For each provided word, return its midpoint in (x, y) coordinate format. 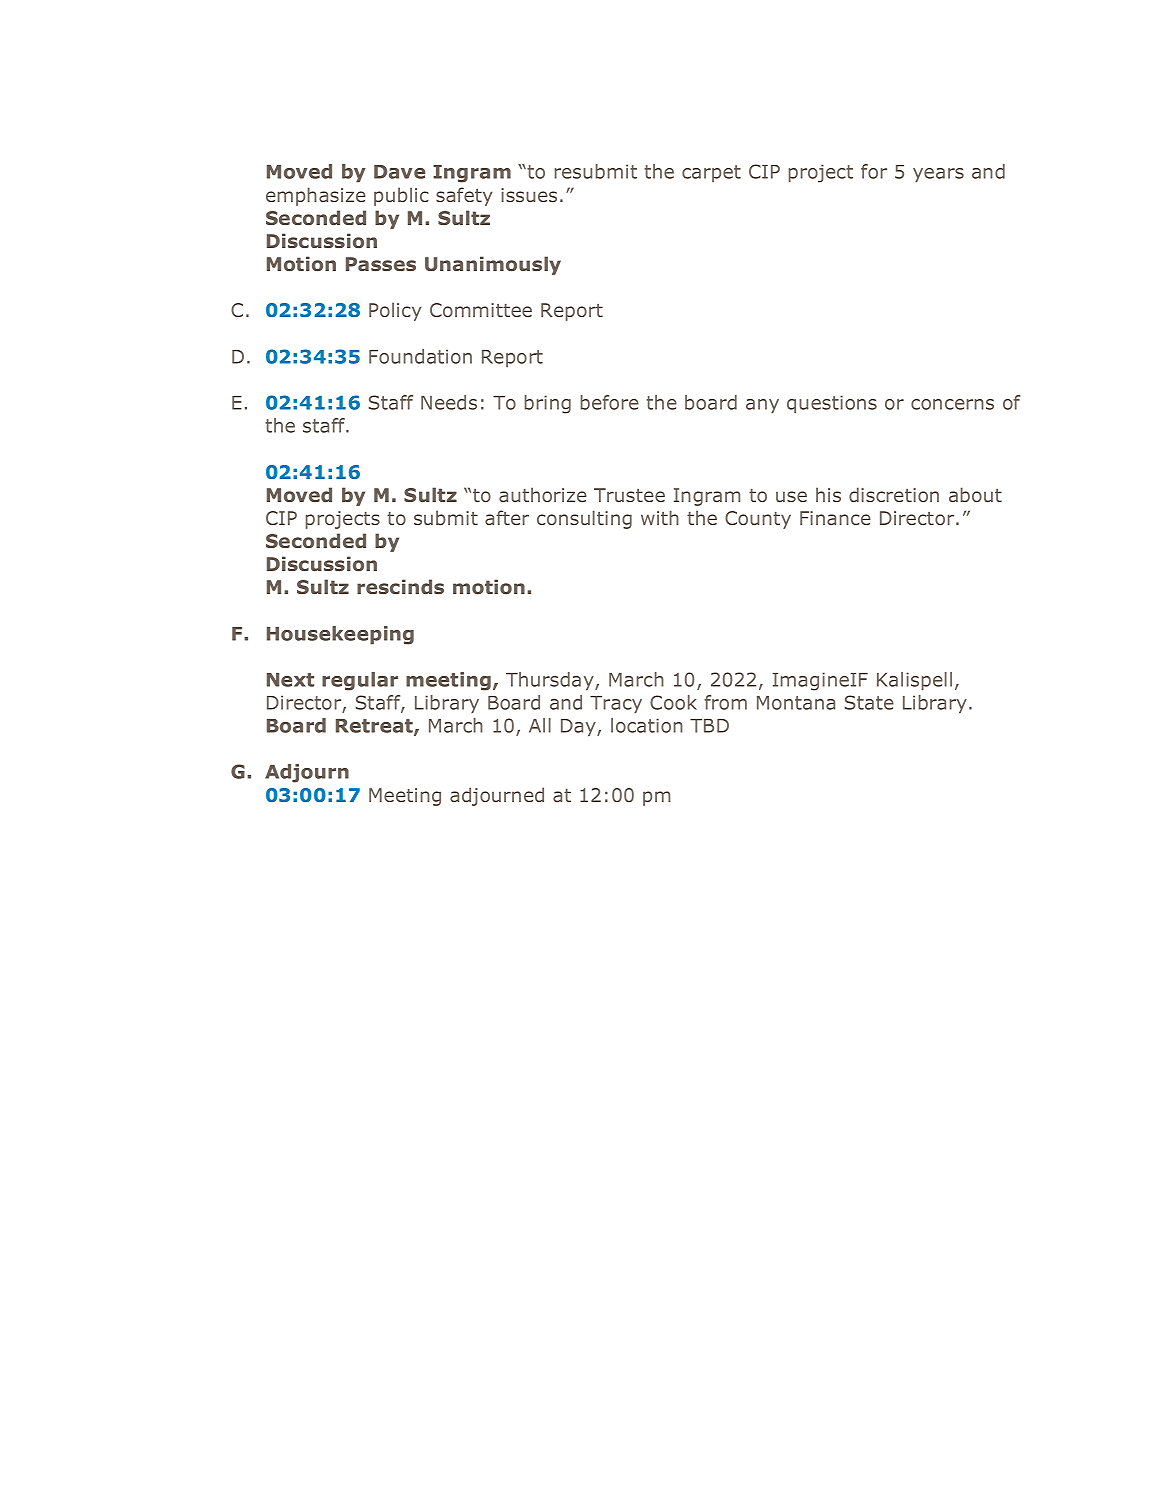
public (401, 196)
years (938, 175)
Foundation (420, 356)
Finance (835, 518)
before (610, 402)
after (507, 517)
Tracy (616, 705)
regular (360, 681)
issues (529, 195)
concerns (952, 404)
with (660, 517)
